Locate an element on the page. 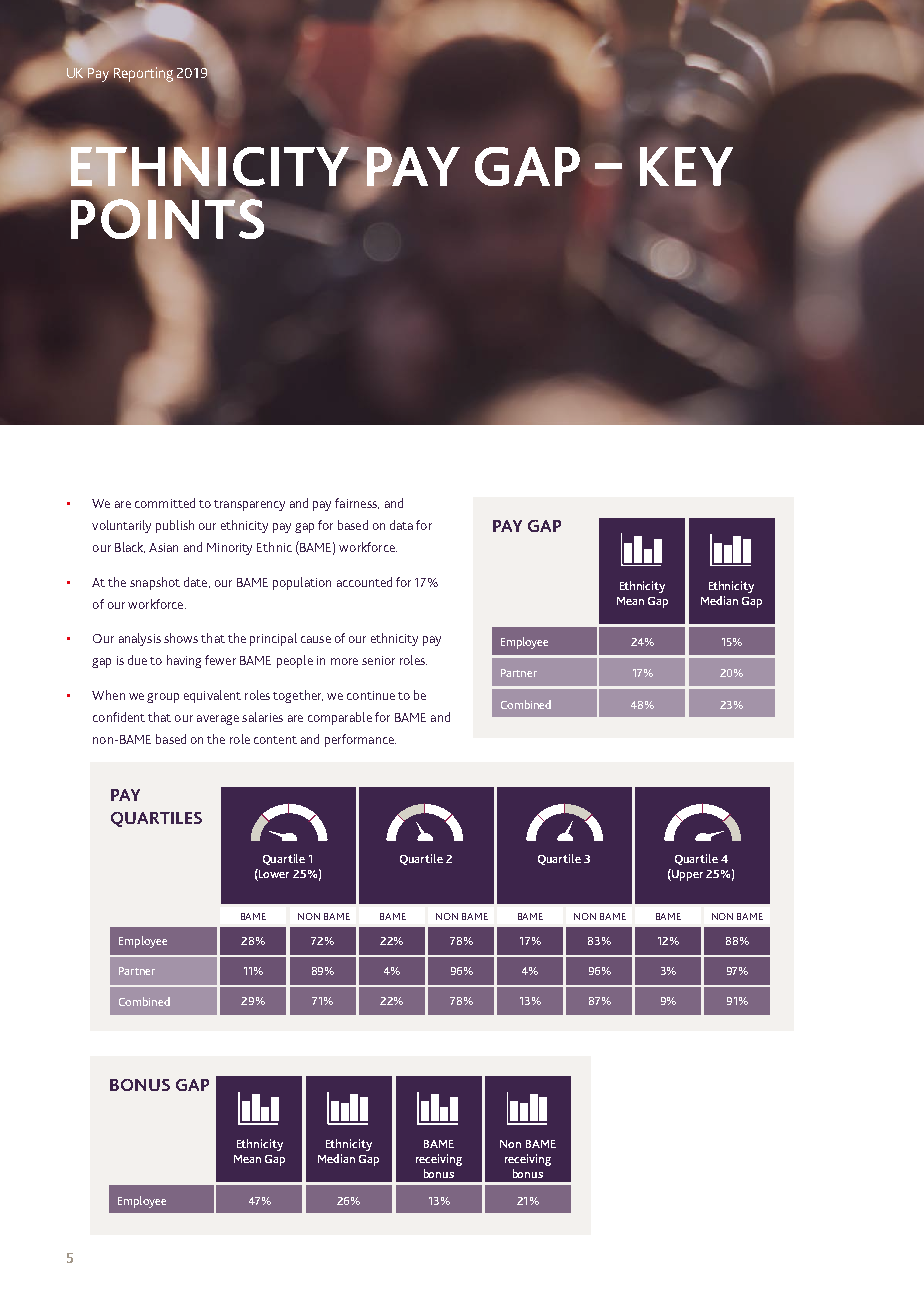 The width and height of the document is (924, 1308). data is located at coordinates (401, 525).
